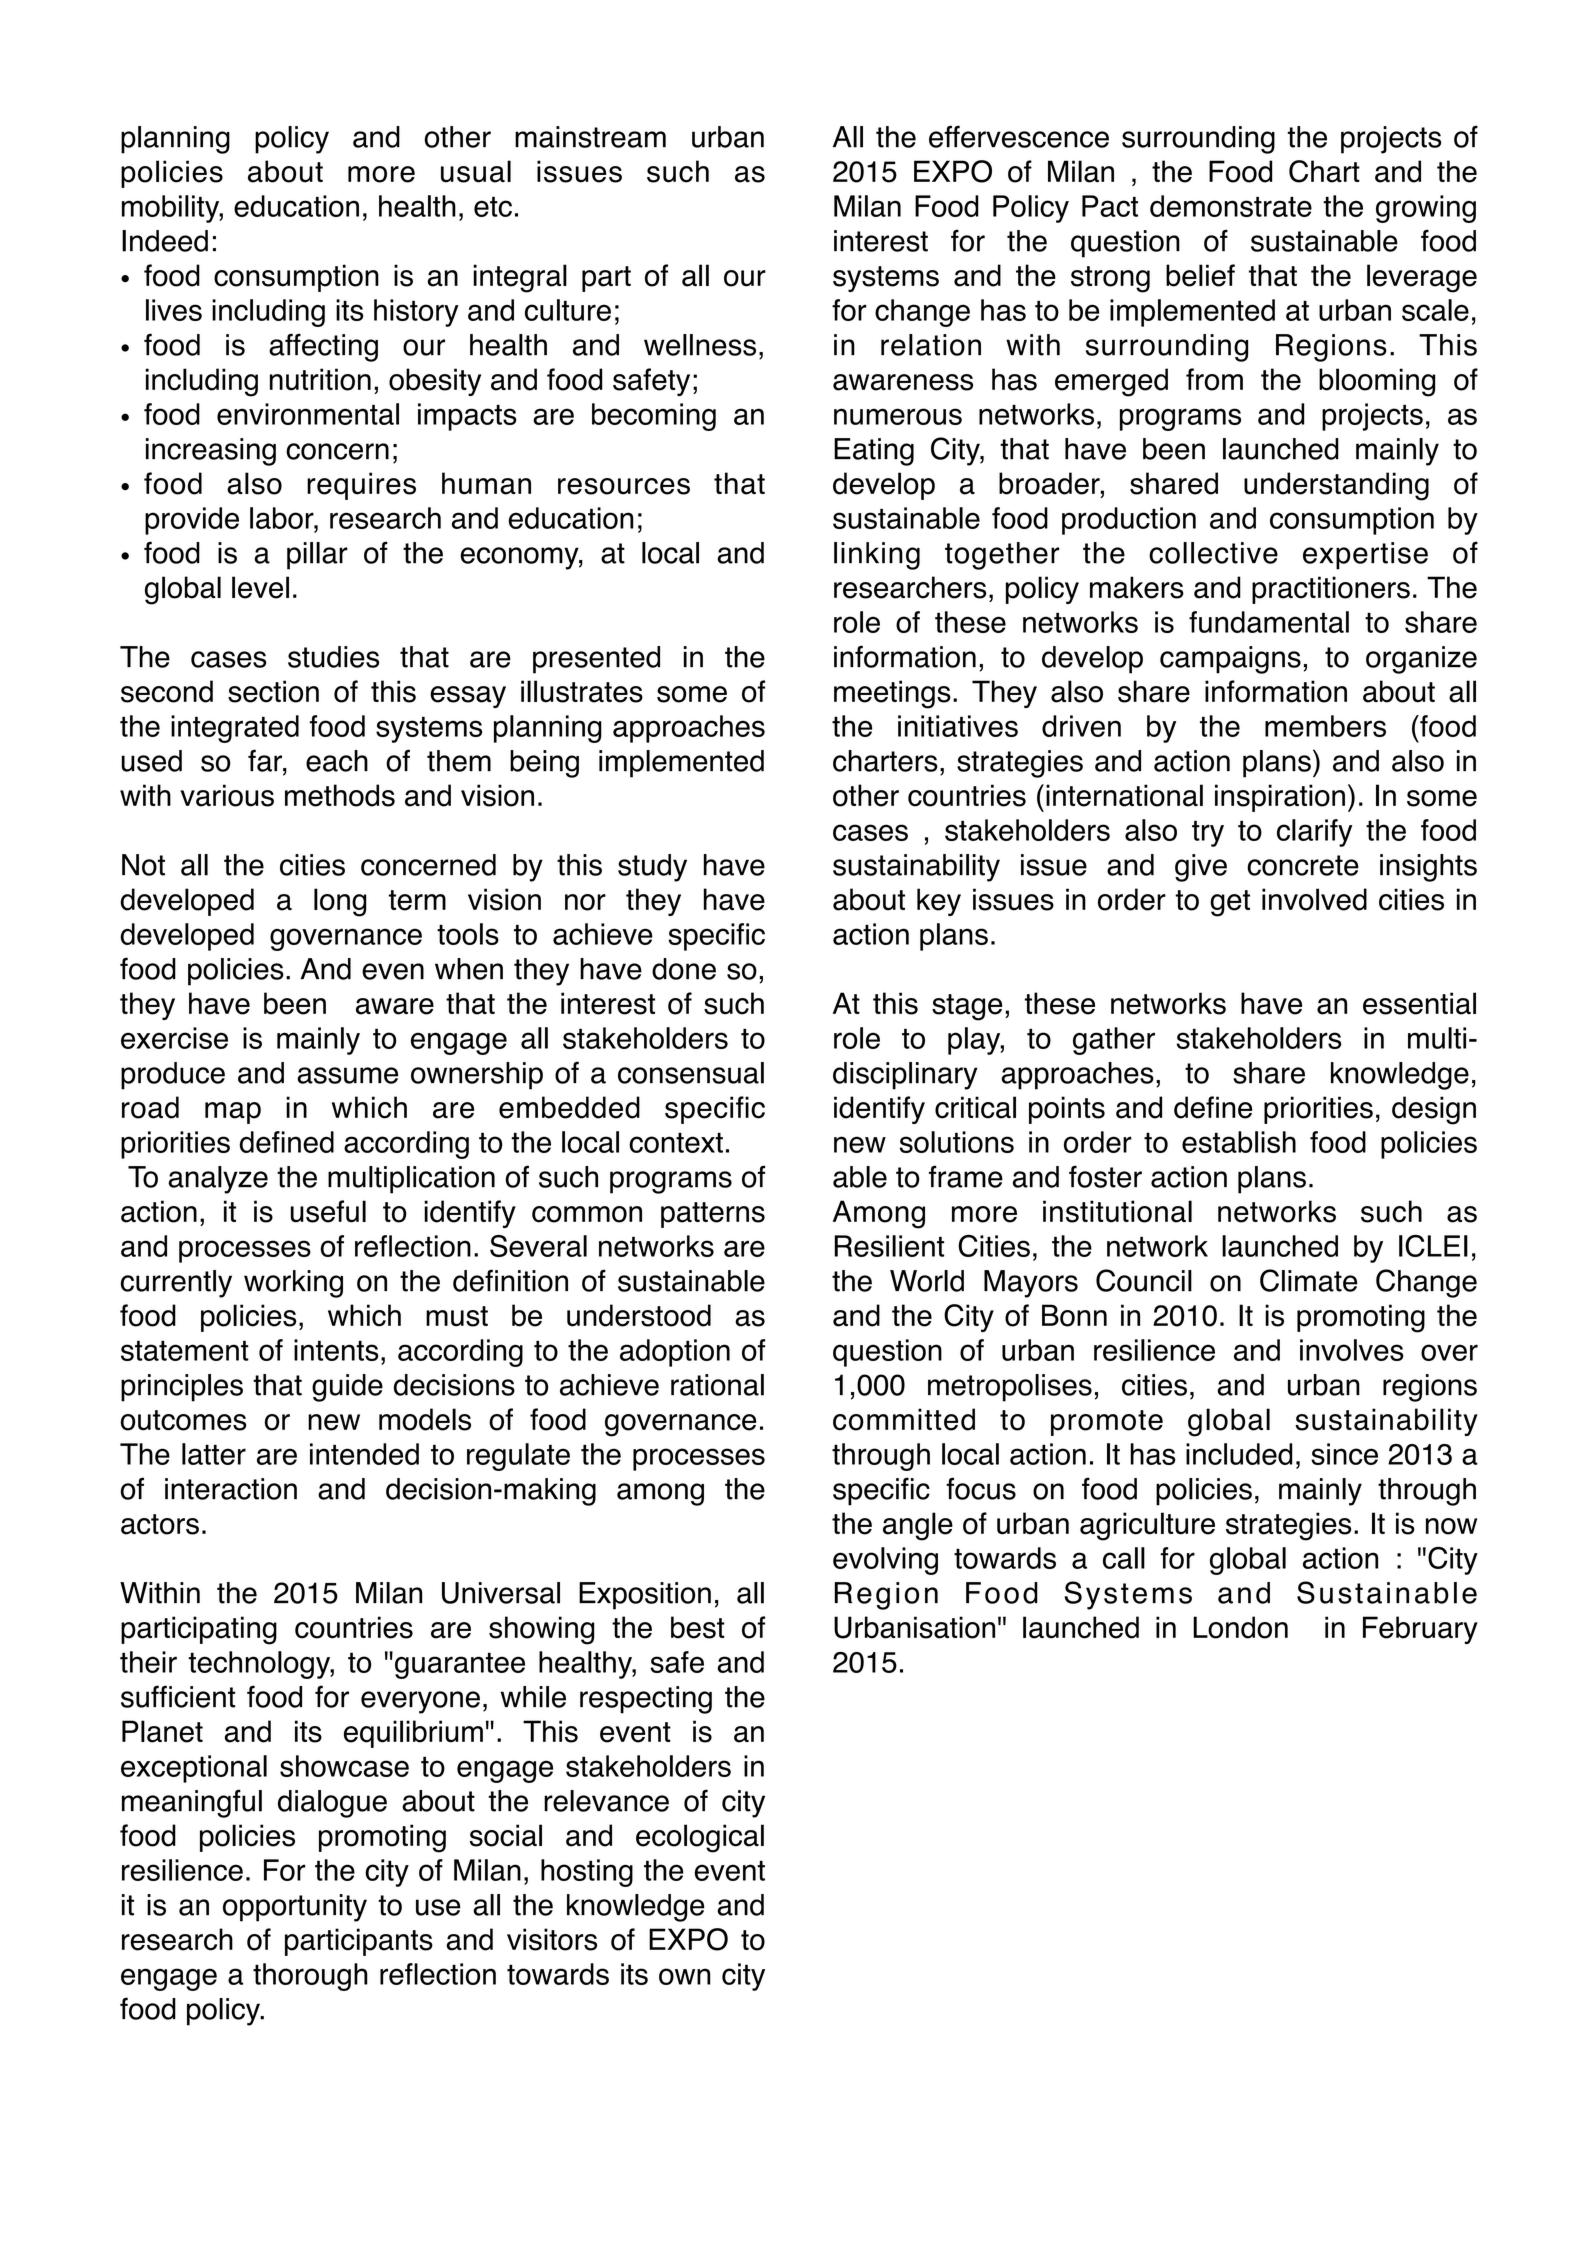 The height and width of the screenshot is (2245, 1588). What do you see at coordinates (691, 1073) in the screenshot?
I see `consensual` at bounding box center [691, 1073].
